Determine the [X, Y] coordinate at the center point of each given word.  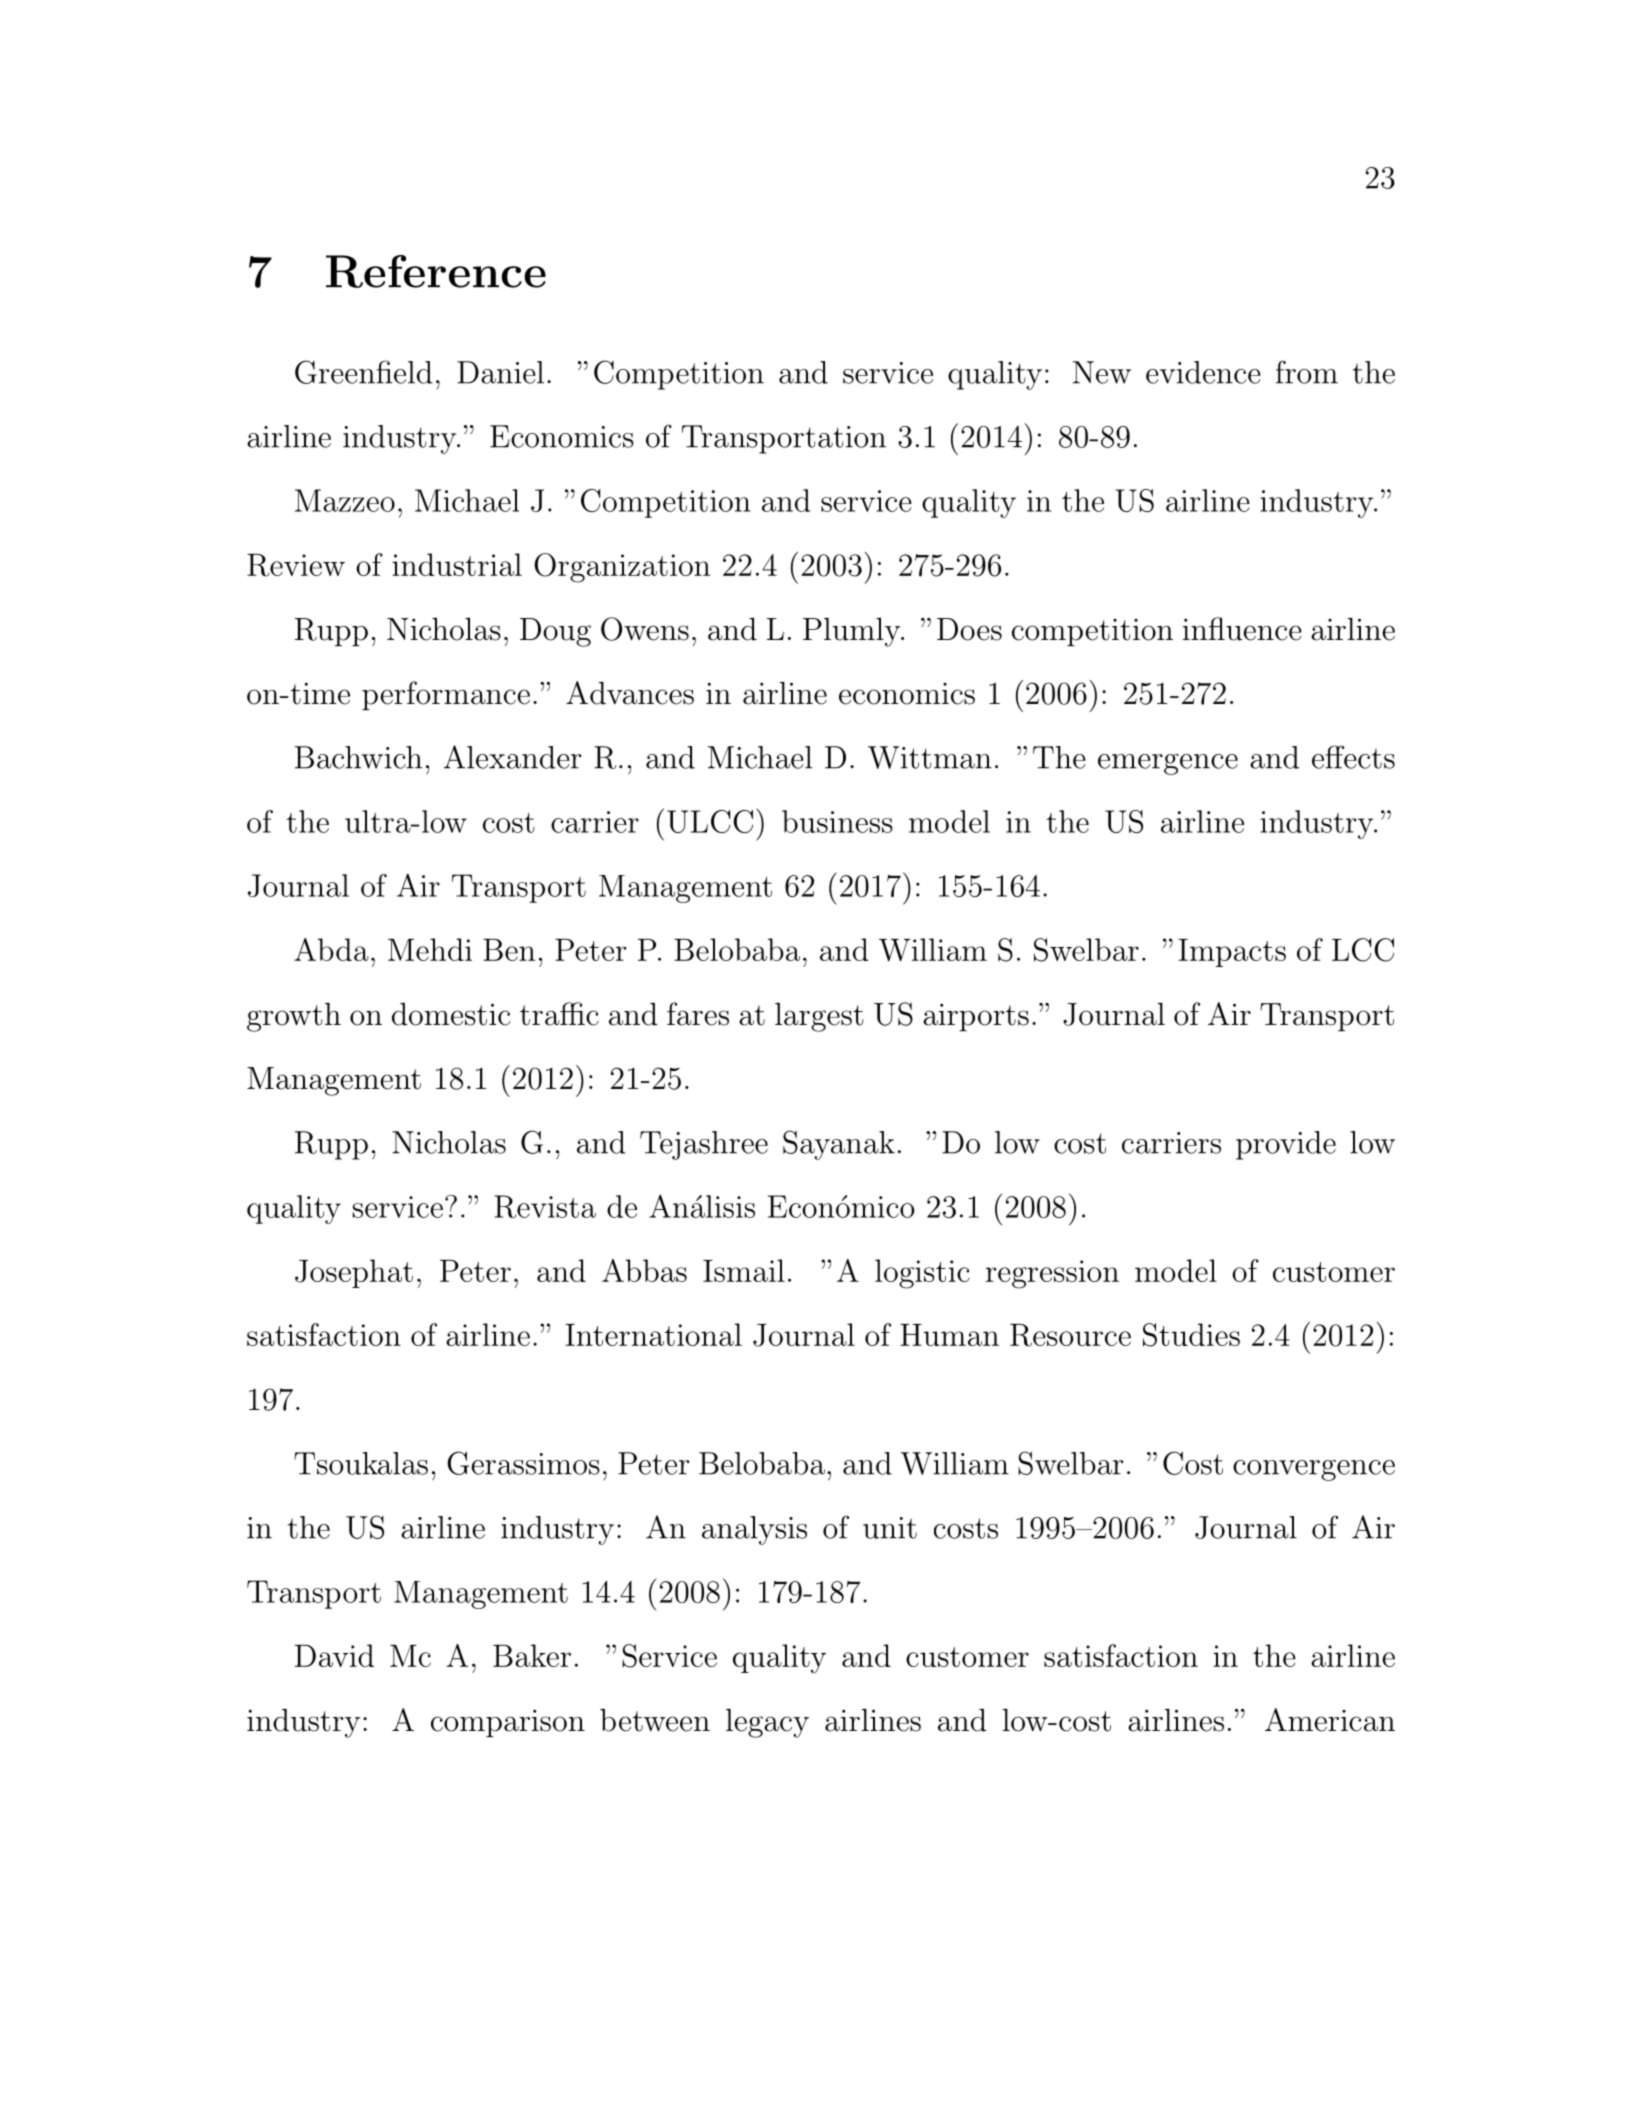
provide [1286, 1145]
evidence [1203, 372]
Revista [545, 1206]
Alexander [513, 757]
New [1102, 372]
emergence [1168, 764]
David [334, 1655]
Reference [436, 271]
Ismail [744, 1270]
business [837, 821]
